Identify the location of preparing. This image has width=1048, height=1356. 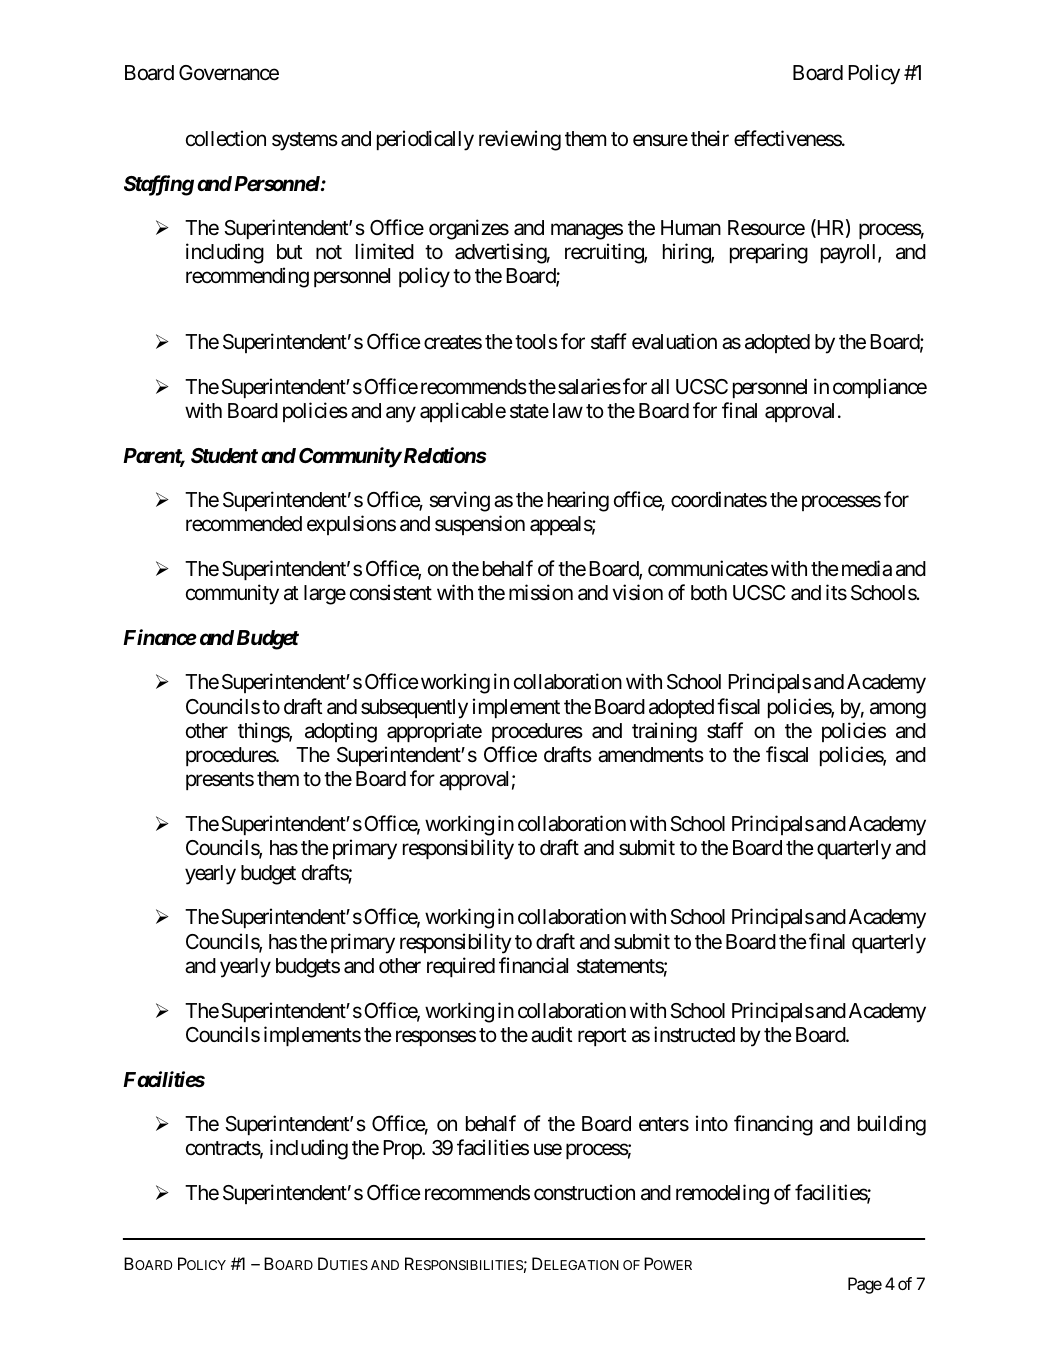
(769, 253).
